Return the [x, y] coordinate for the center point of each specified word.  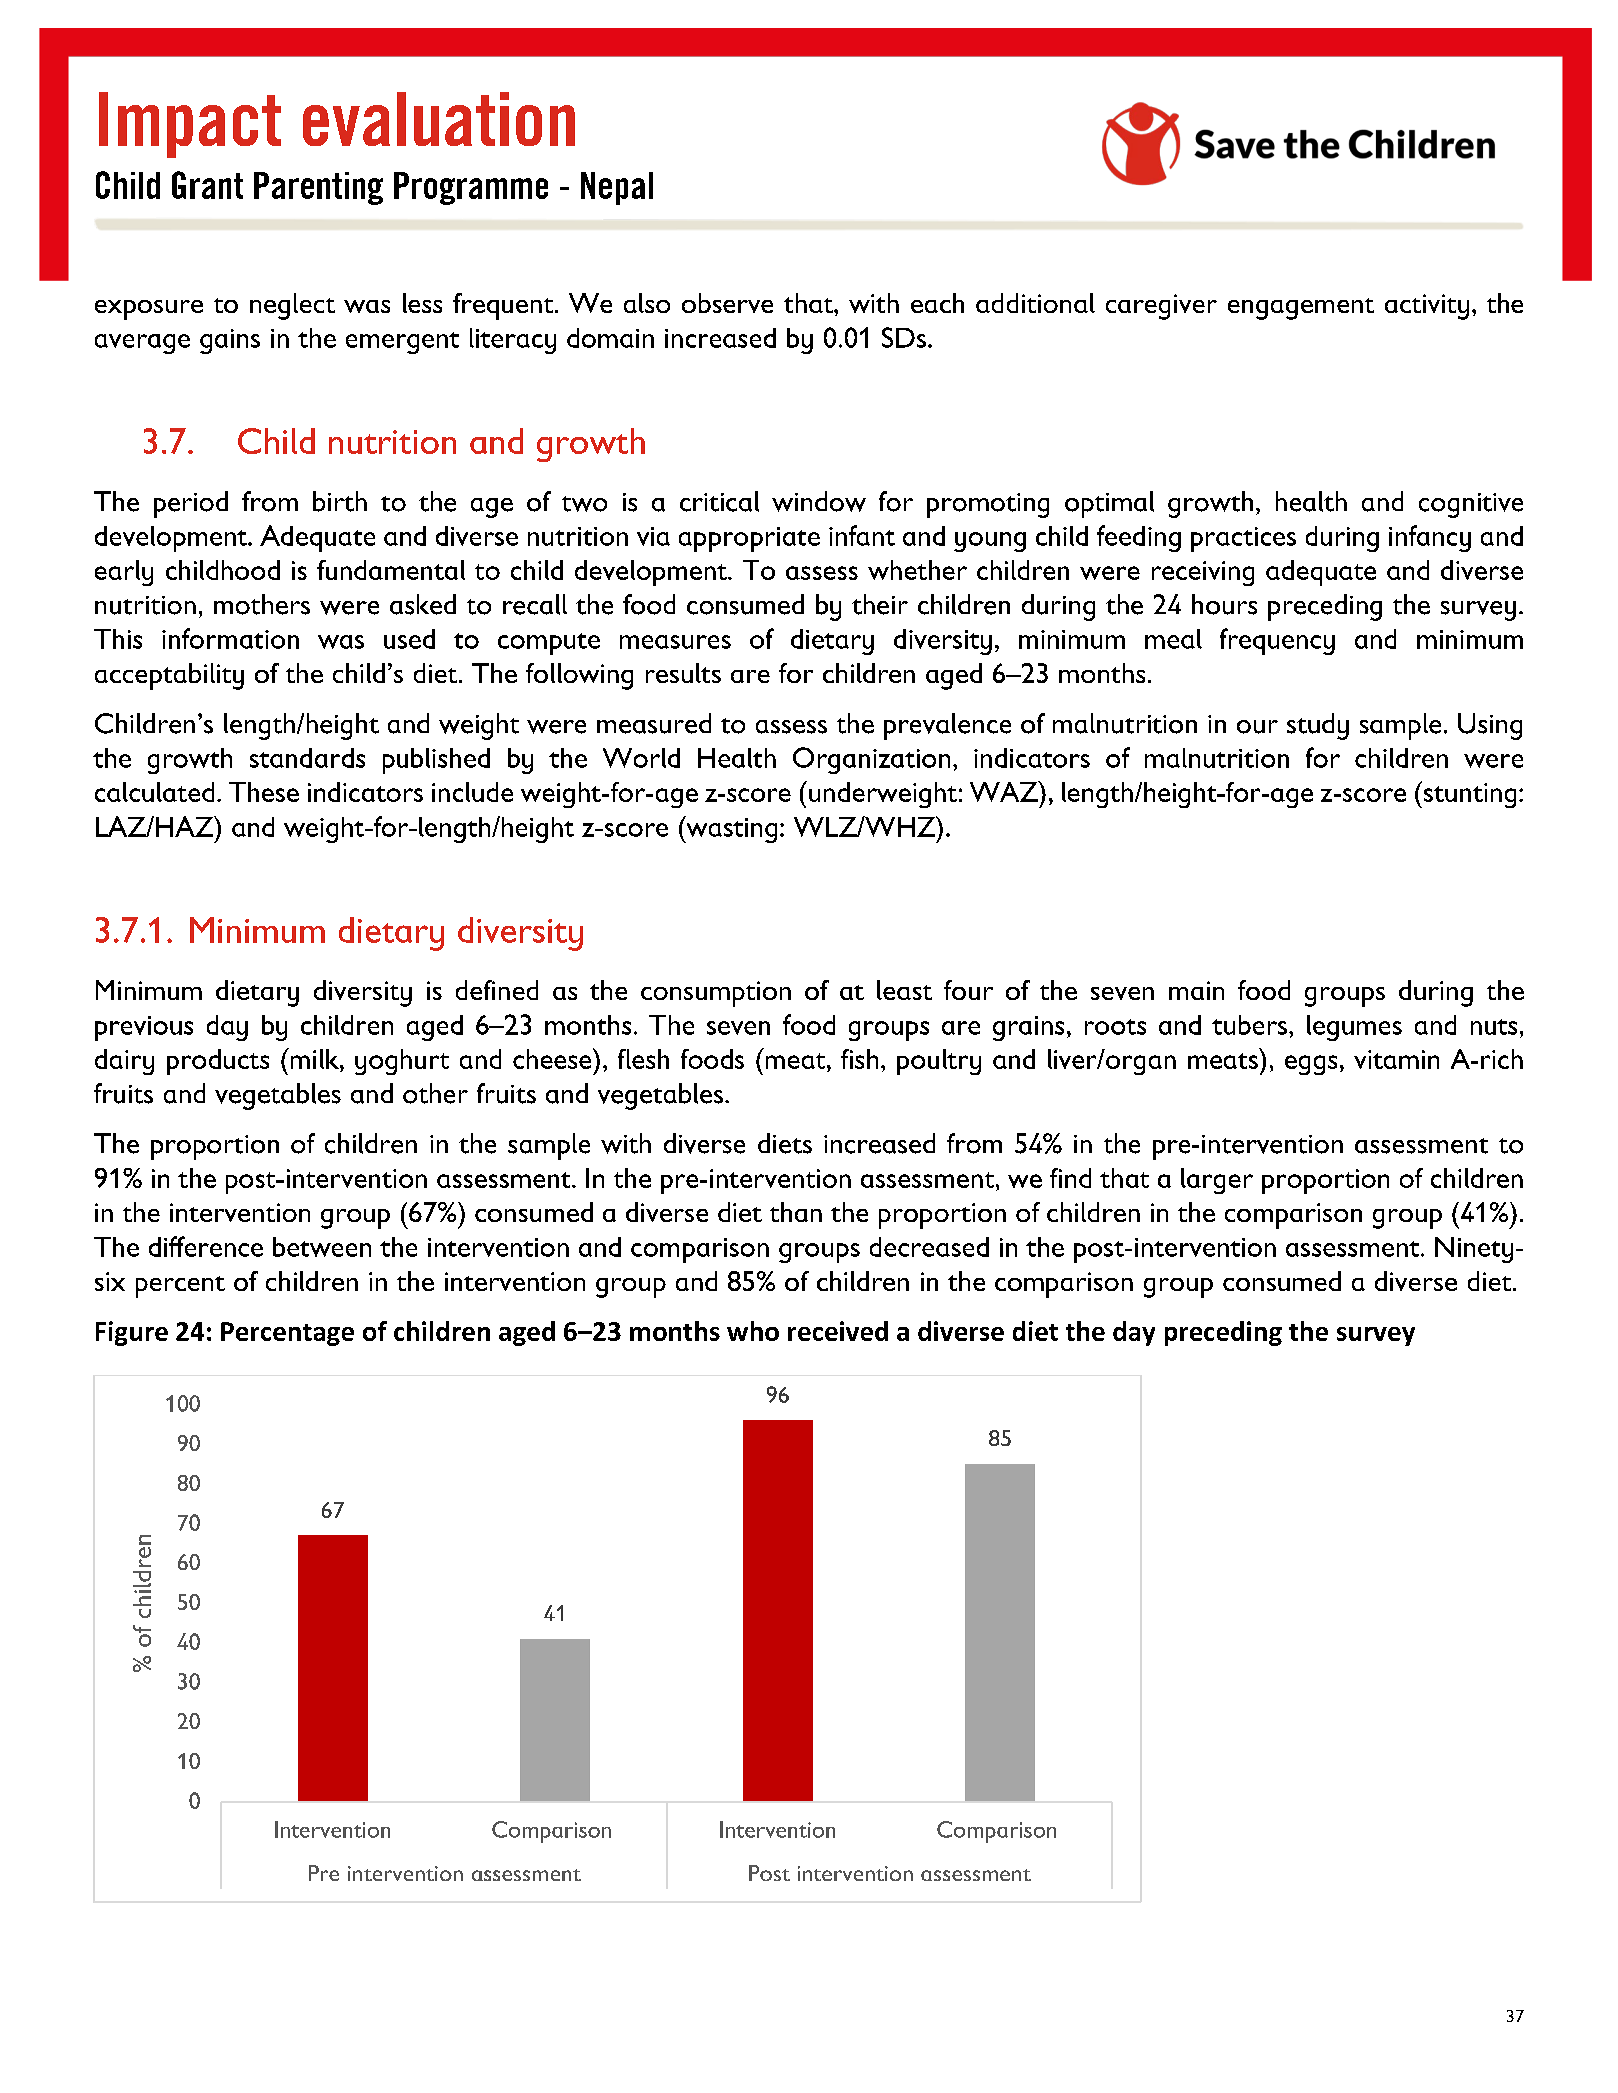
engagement [1301, 309]
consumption [716, 994]
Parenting [318, 188]
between [322, 1247]
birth [340, 501]
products [218, 1062]
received [838, 1331]
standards [307, 758]
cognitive [1471, 505]
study [1318, 726]
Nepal [617, 188]
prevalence [947, 726]
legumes [1354, 1028]
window [819, 501]
